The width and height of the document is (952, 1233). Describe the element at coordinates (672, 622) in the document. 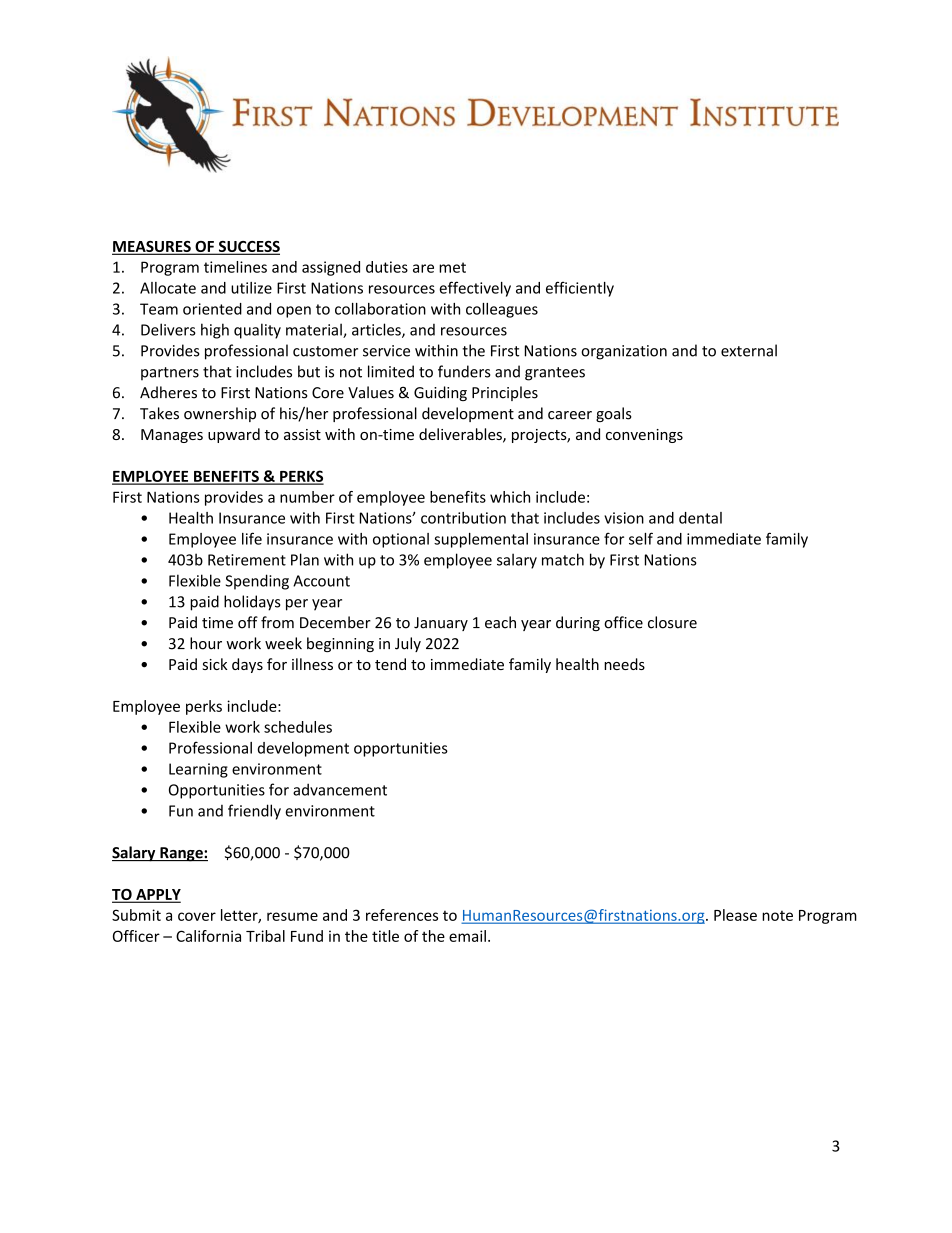

I see `closure` at that location.
